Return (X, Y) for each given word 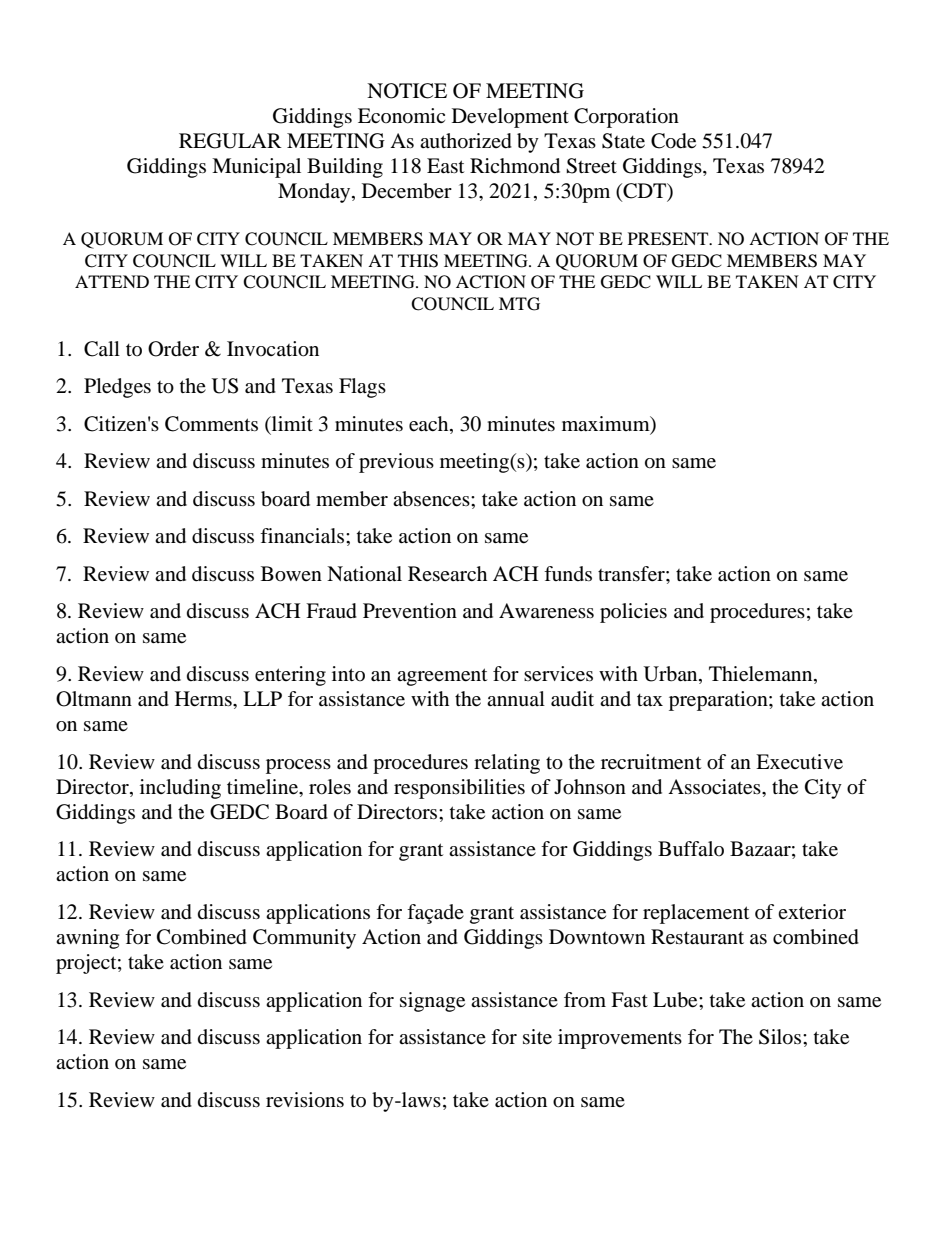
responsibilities (459, 789)
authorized (466, 141)
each (430, 425)
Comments (211, 424)
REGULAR (230, 141)
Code (673, 141)
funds (568, 573)
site (537, 1037)
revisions (305, 1100)
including (180, 789)
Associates (715, 787)
